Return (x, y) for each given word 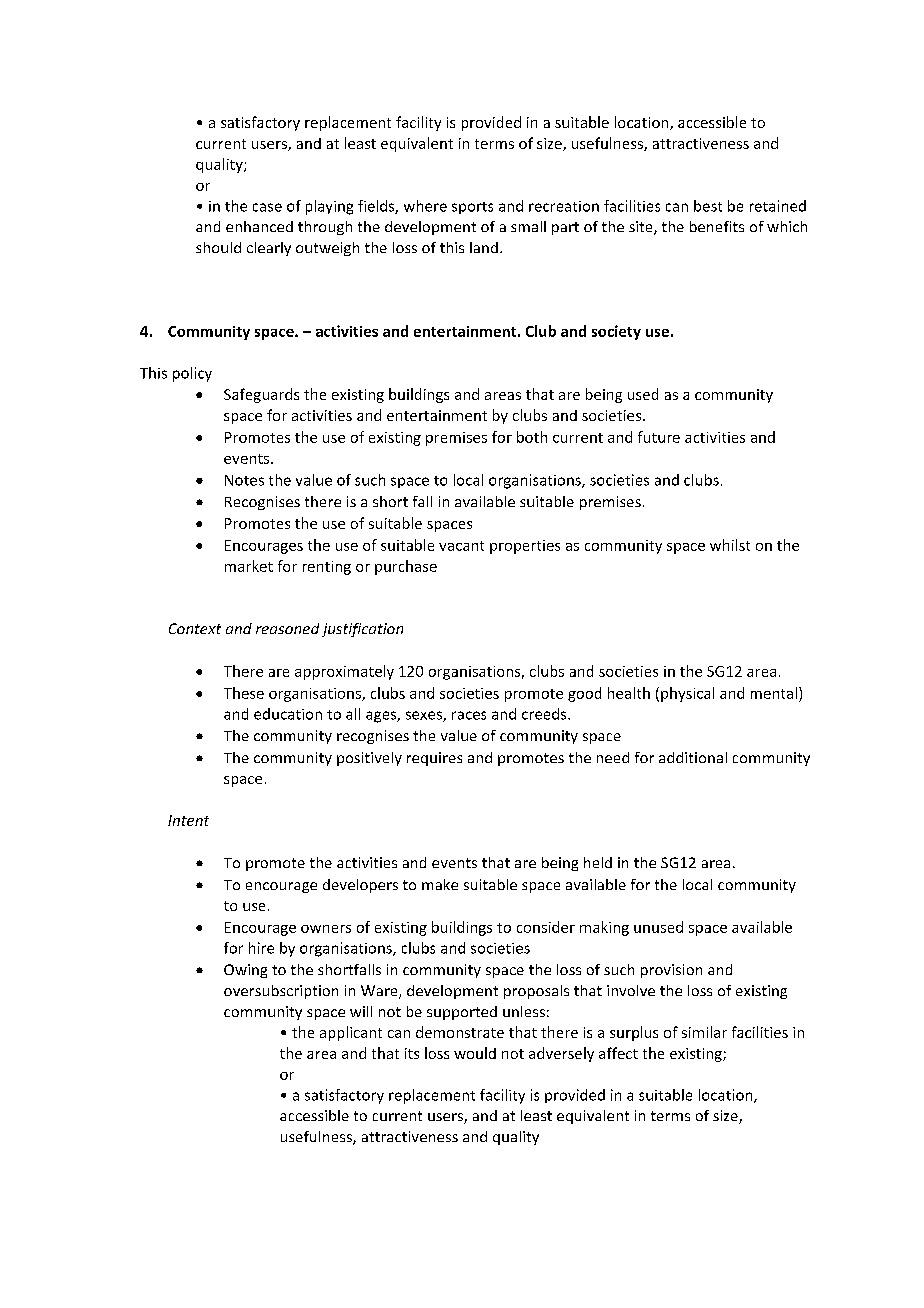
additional (693, 757)
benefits (717, 226)
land (484, 247)
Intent (188, 820)
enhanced (259, 226)
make (440, 884)
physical (687, 694)
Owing (245, 971)
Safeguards (261, 395)
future (659, 437)
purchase (406, 567)
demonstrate (460, 1032)
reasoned (287, 628)
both (532, 437)
